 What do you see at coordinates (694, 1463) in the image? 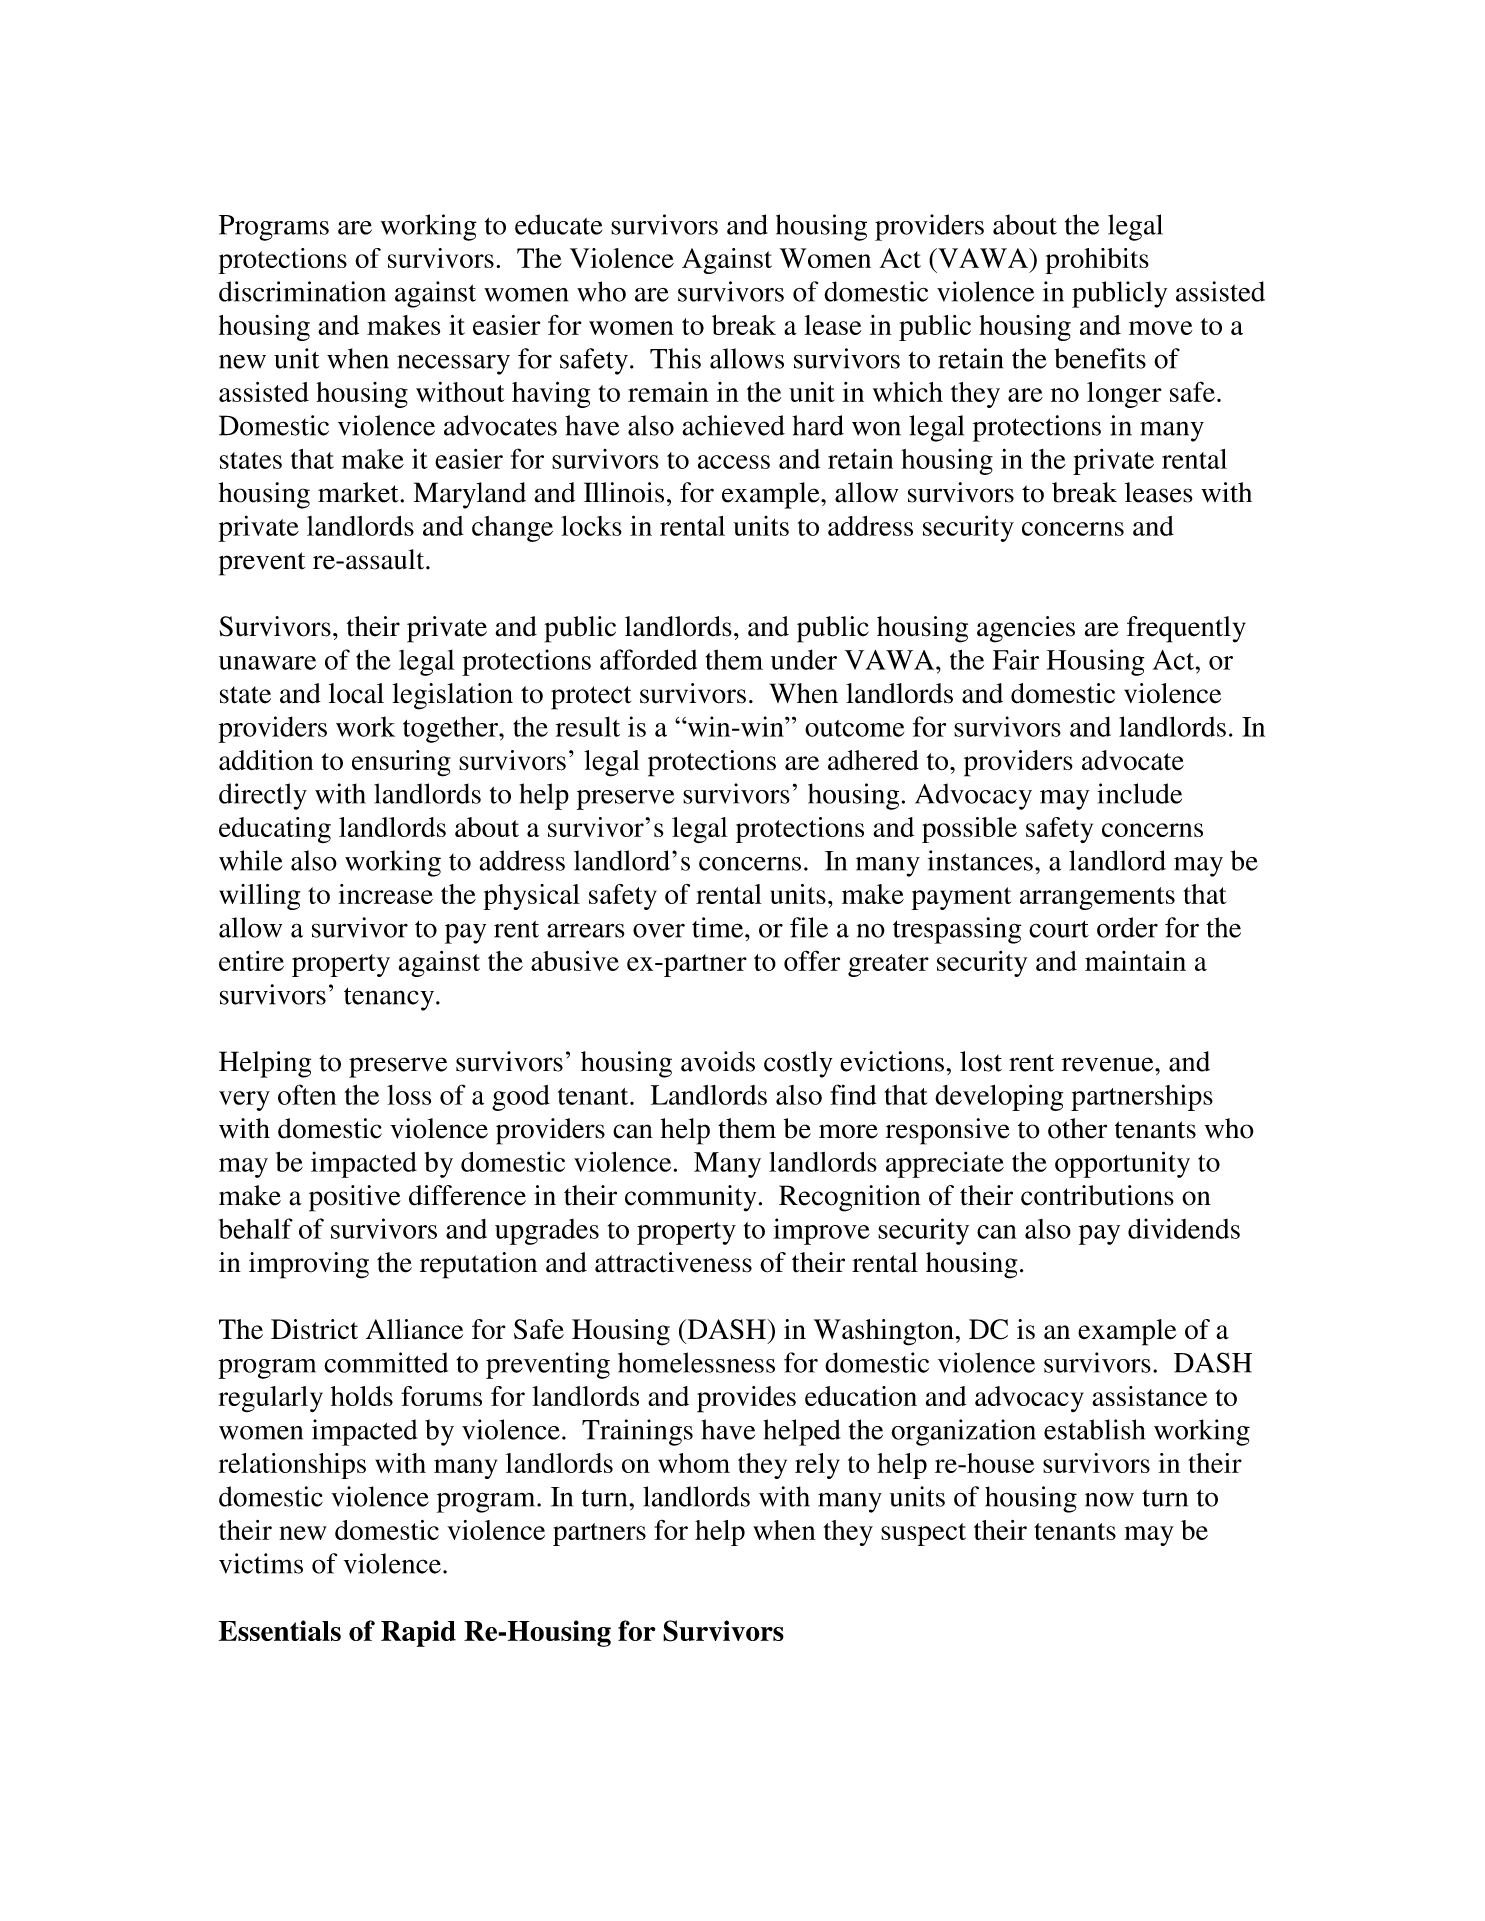
I see `whom` at bounding box center [694, 1463].
